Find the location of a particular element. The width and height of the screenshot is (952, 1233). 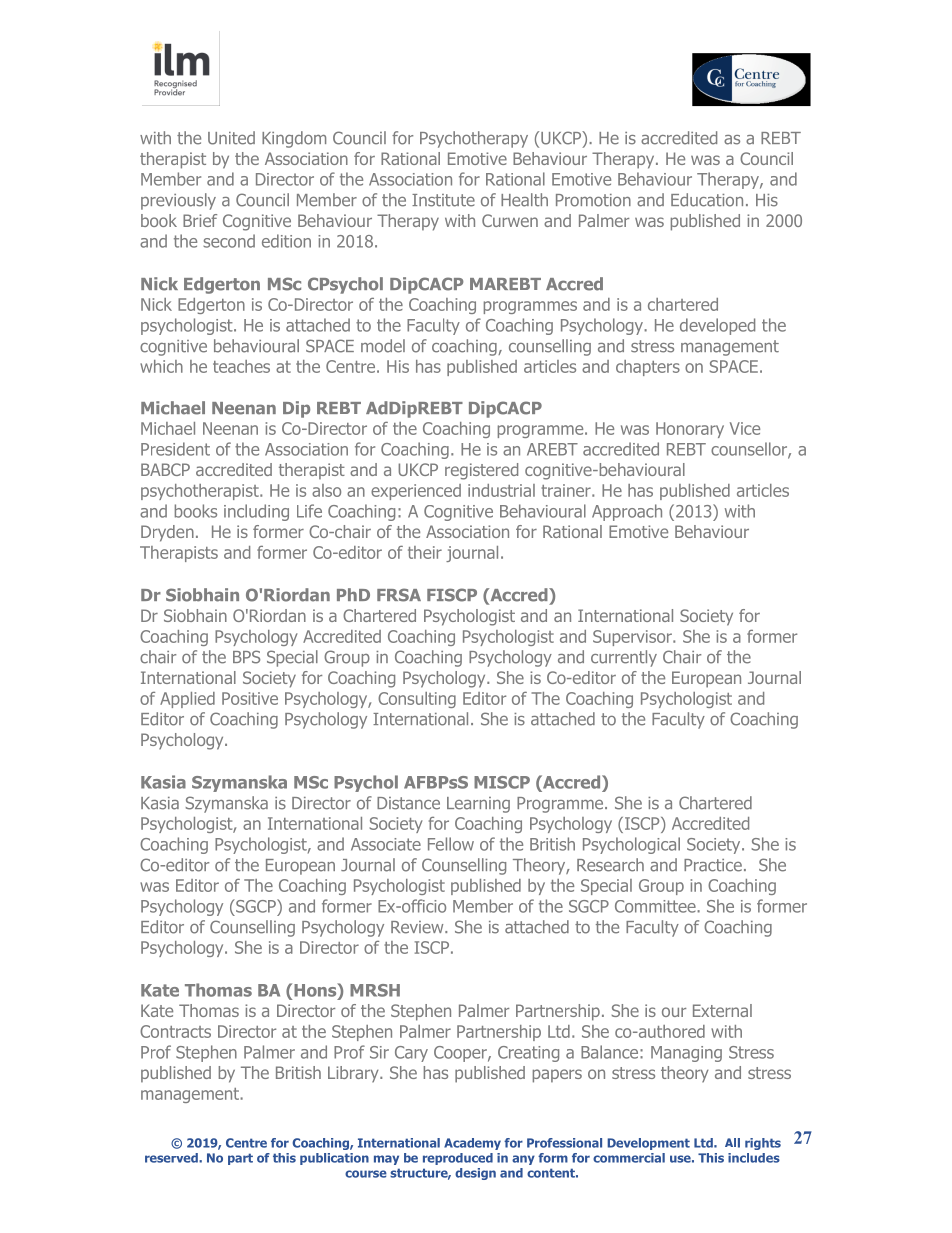

reserved is located at coordinates (172, 1158).
